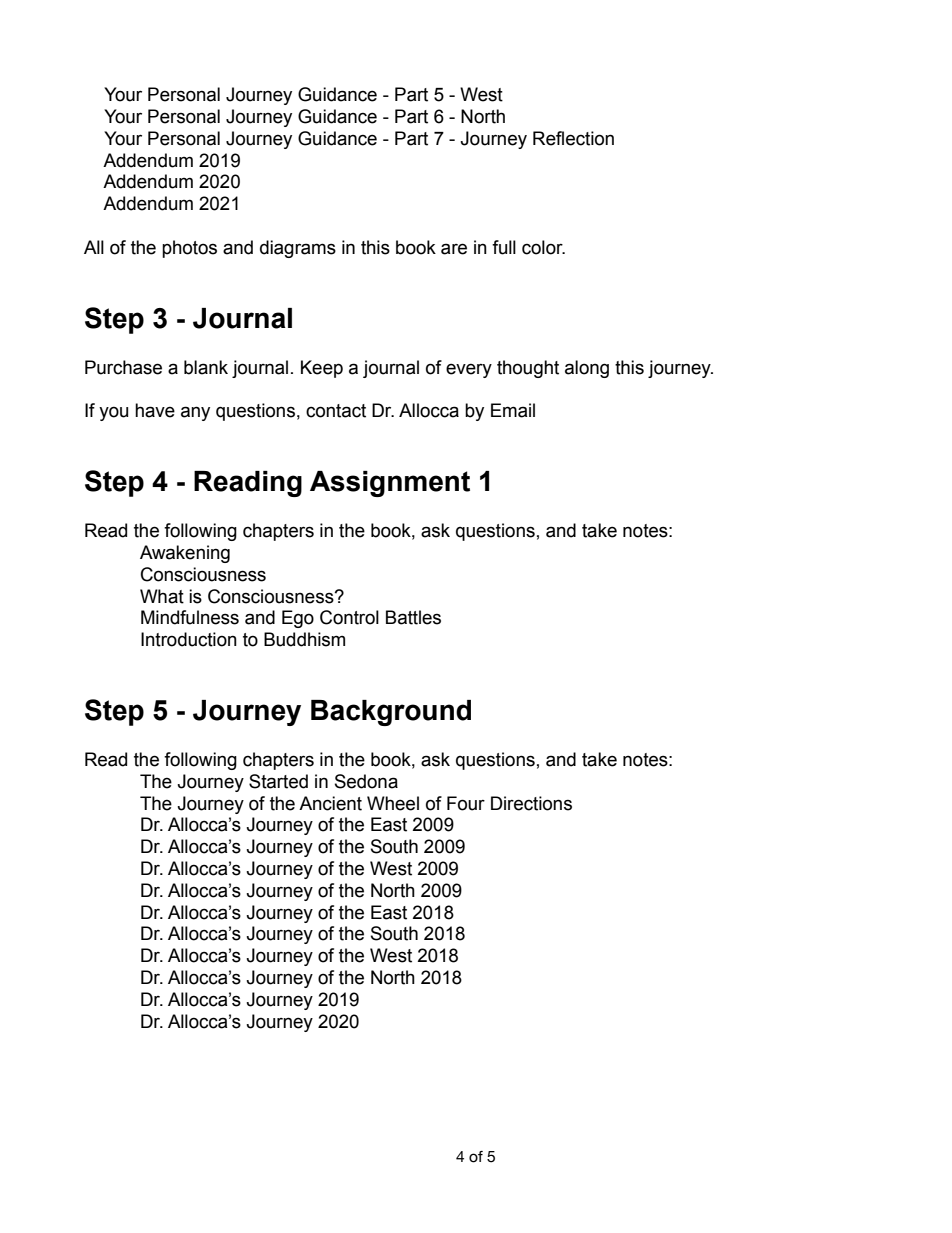  I want to click on Sedona, so click(366, 781).
